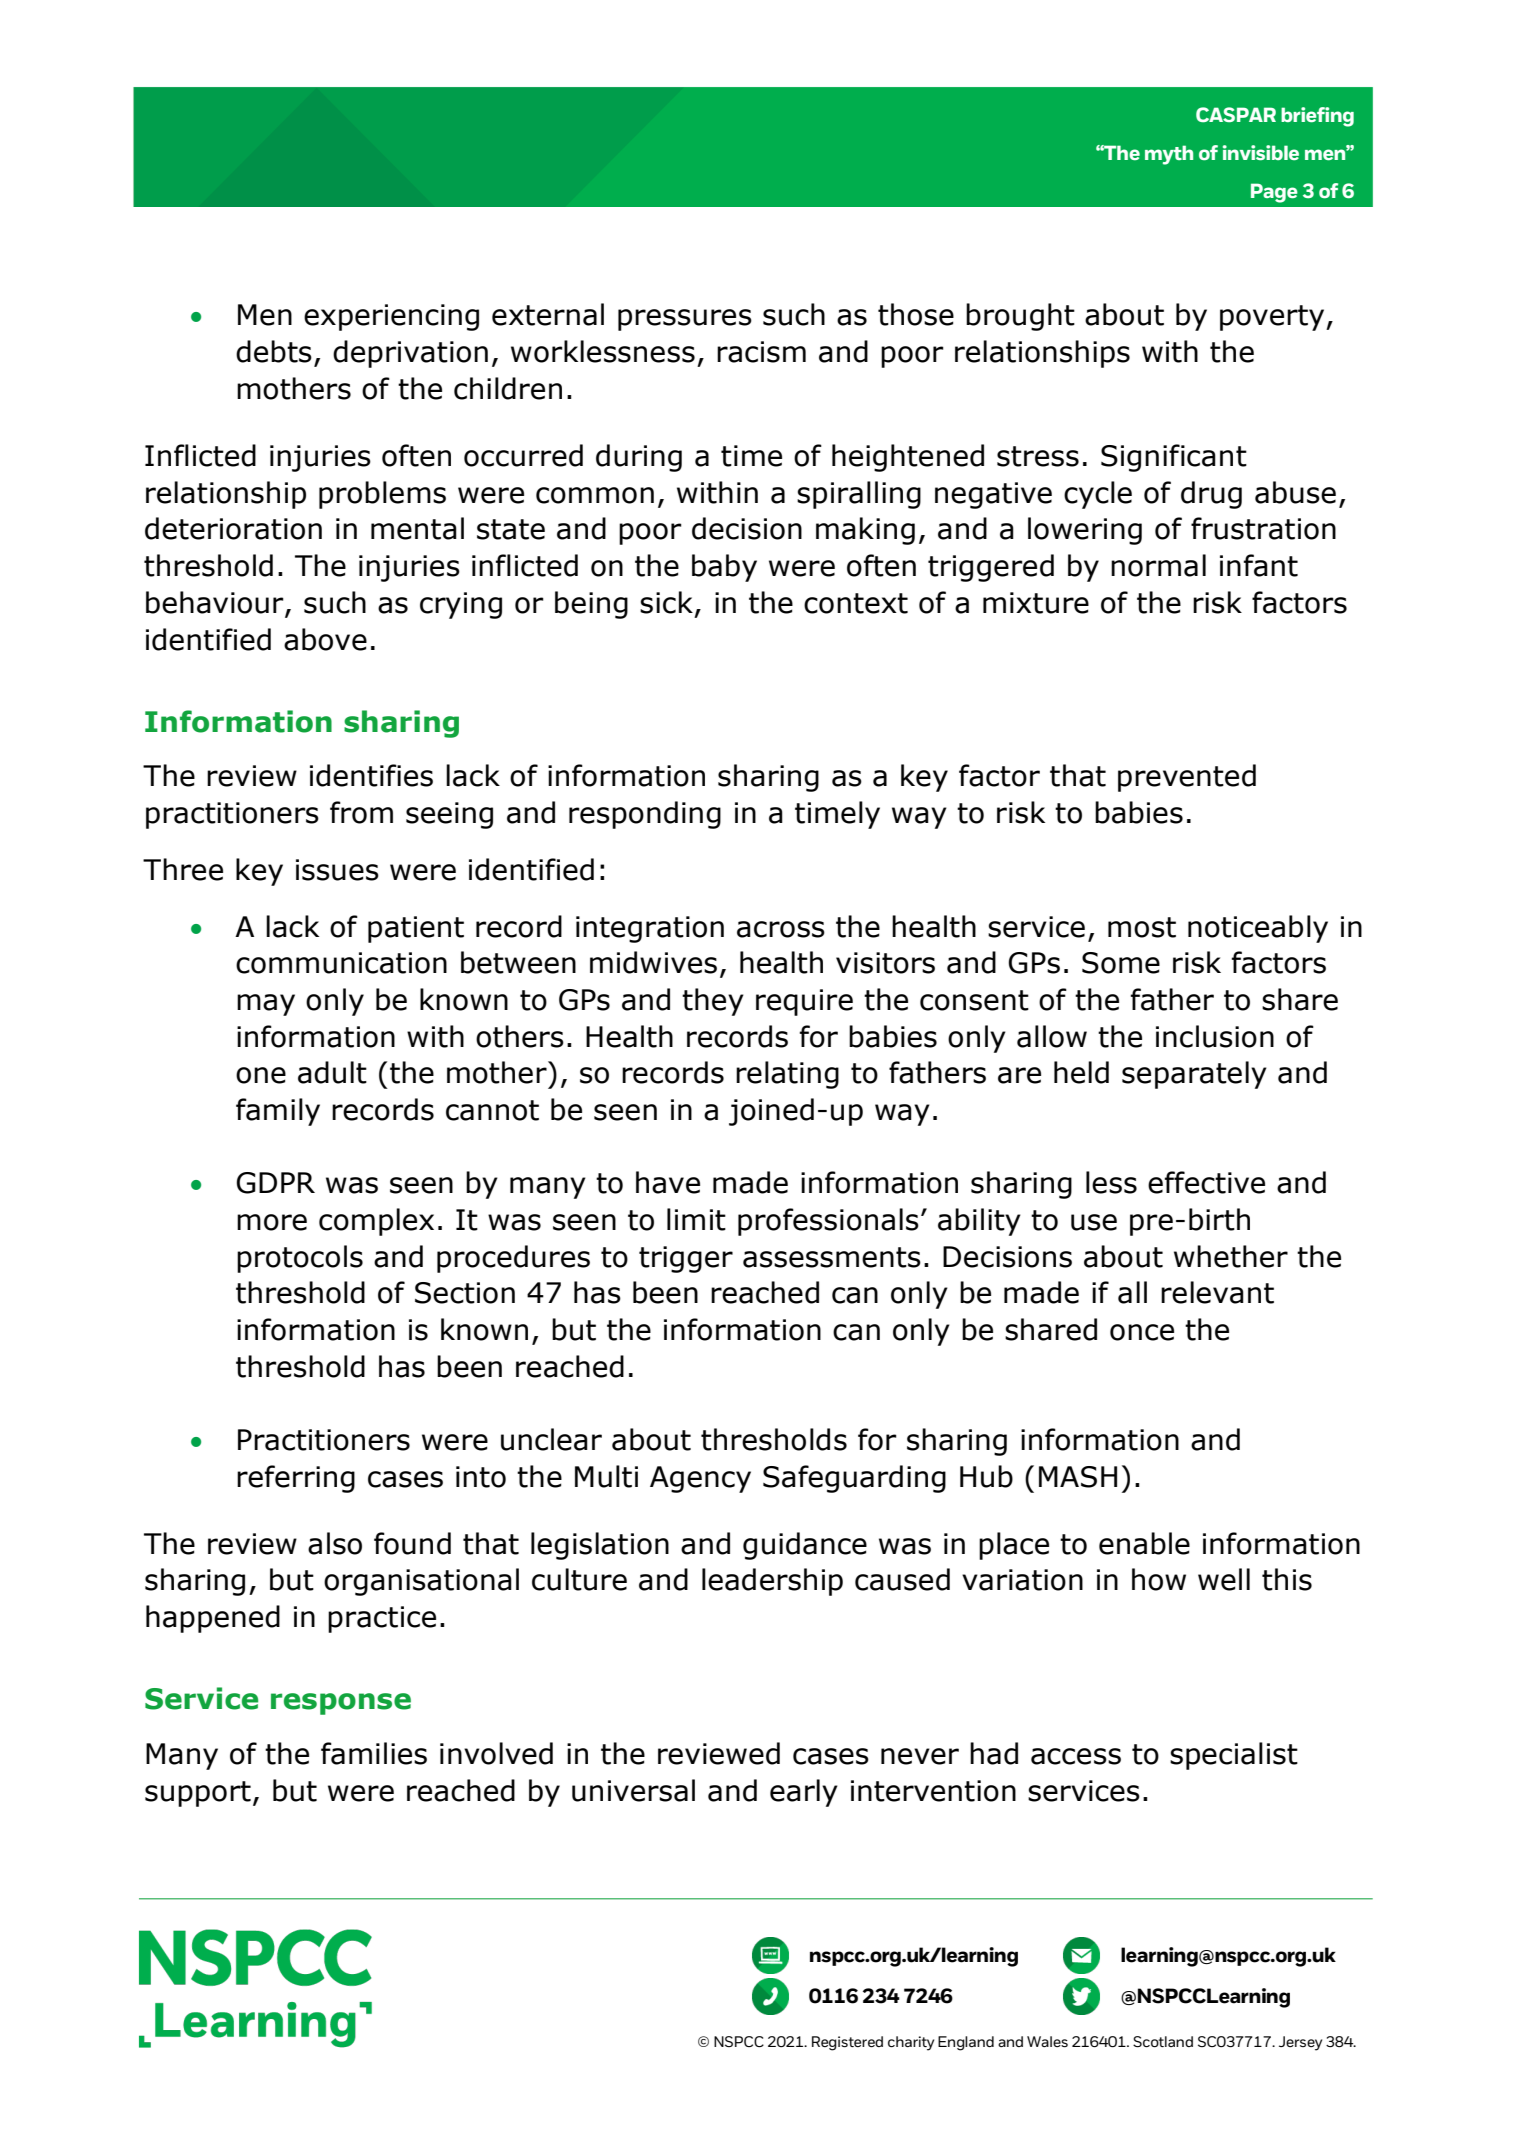 The image size is (1513, 2140). Describe the element at coordinates (335, 1543) in the screenshot. I see `also` at that location.
